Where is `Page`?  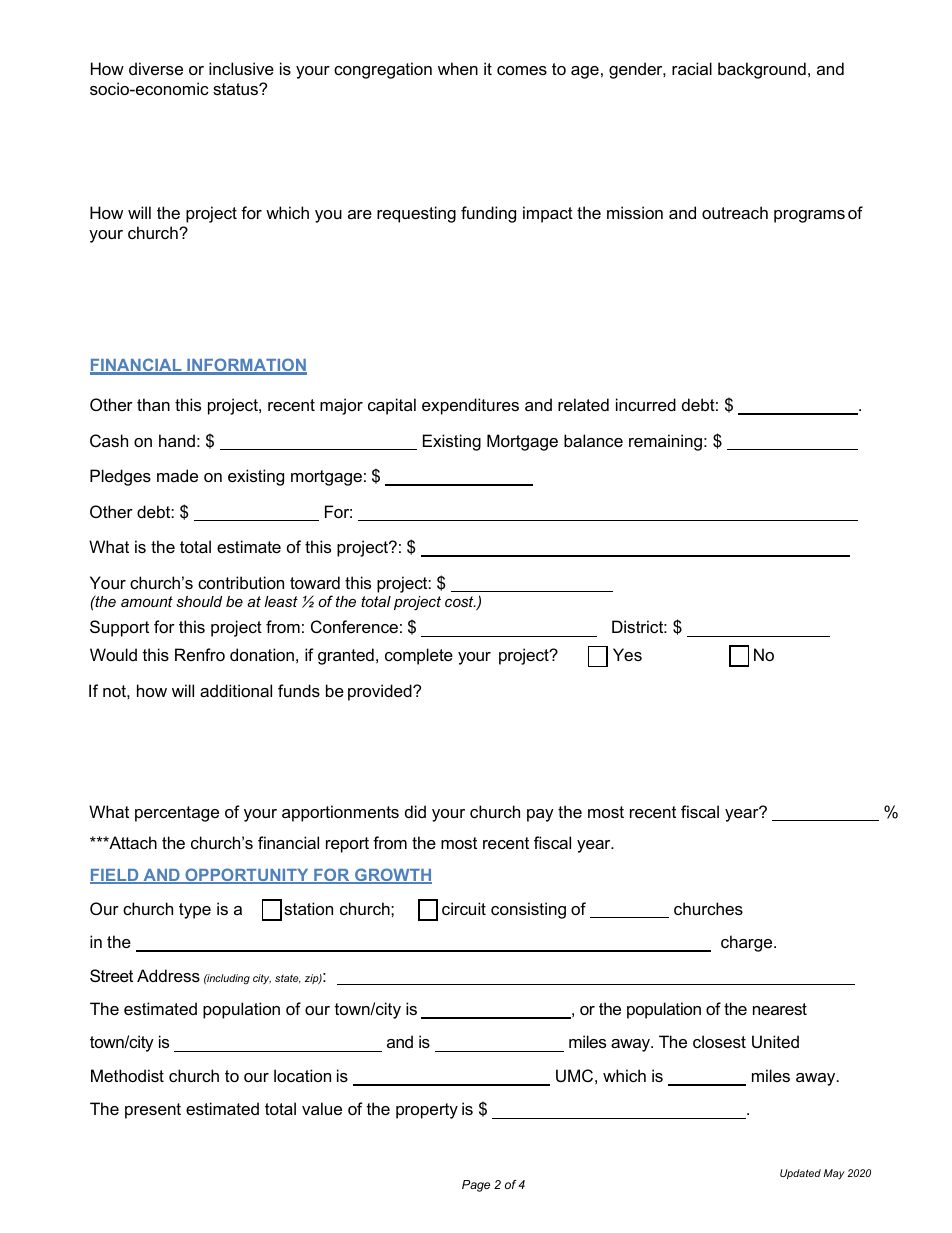
Page is located at coordinates (476, 1186).
